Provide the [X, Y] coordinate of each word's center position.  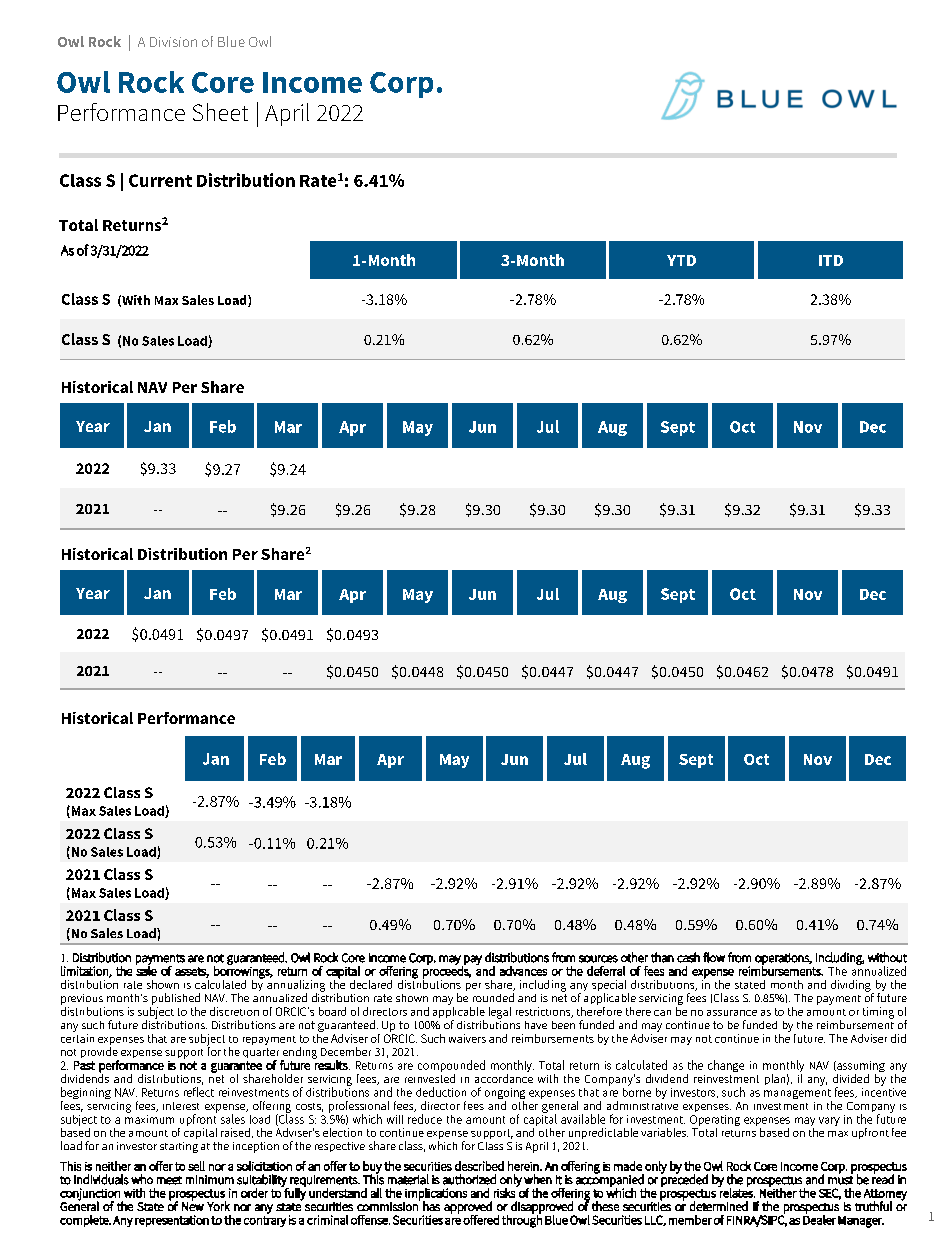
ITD [831, 260]
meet [169, 1180]
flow [714, 957]
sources [598, 959]
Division [173, 42]
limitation [85, 972]
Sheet [220, 112]
